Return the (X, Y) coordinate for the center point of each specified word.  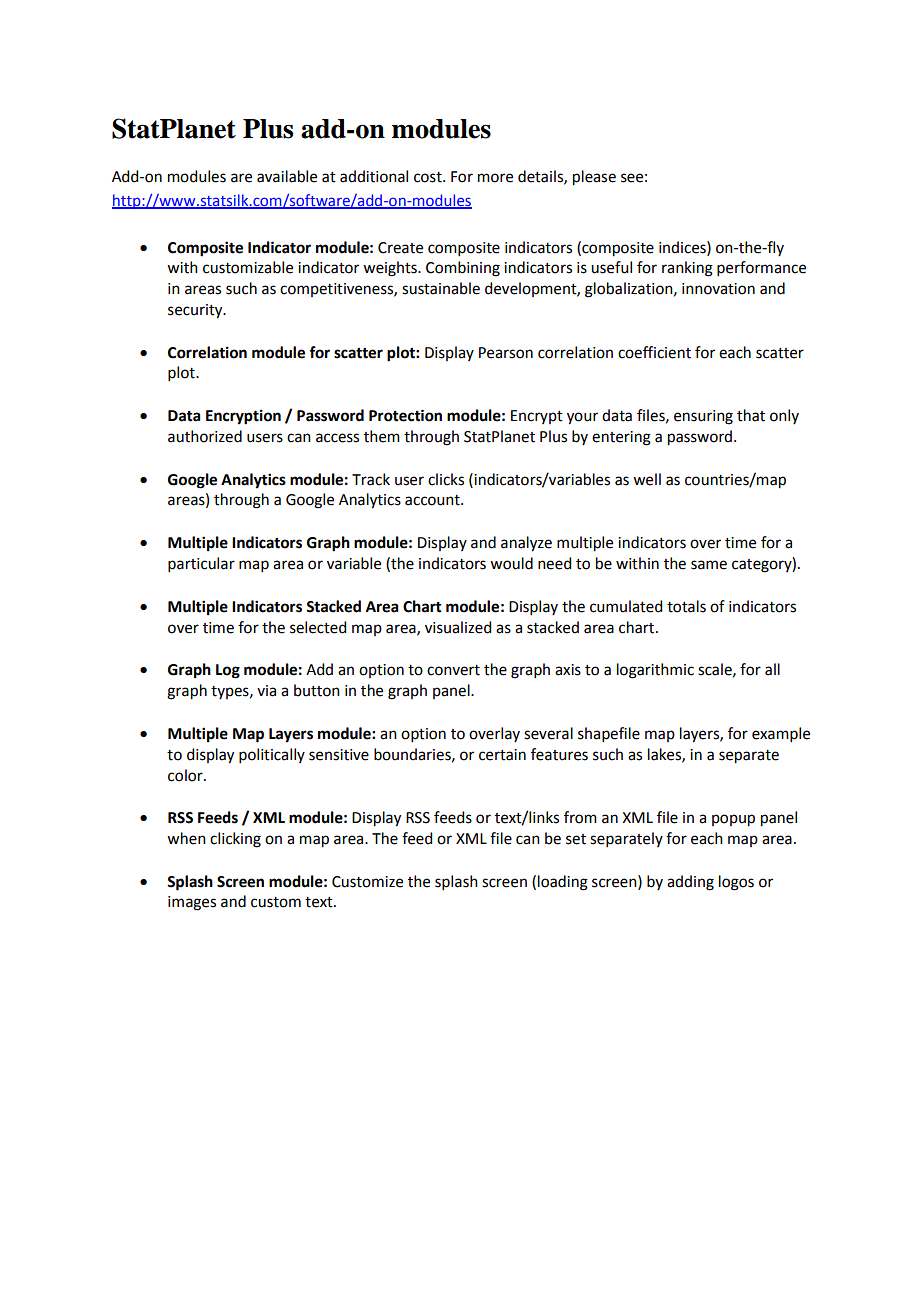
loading (563, 883)
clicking (235, 840)
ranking (687, 269)
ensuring (703, 417)
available (287, 176)
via (266, 691)
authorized (205, 436)
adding (690, 883)
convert (453, 670)
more (495, 178)
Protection (405, 415)
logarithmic (655, 671)
